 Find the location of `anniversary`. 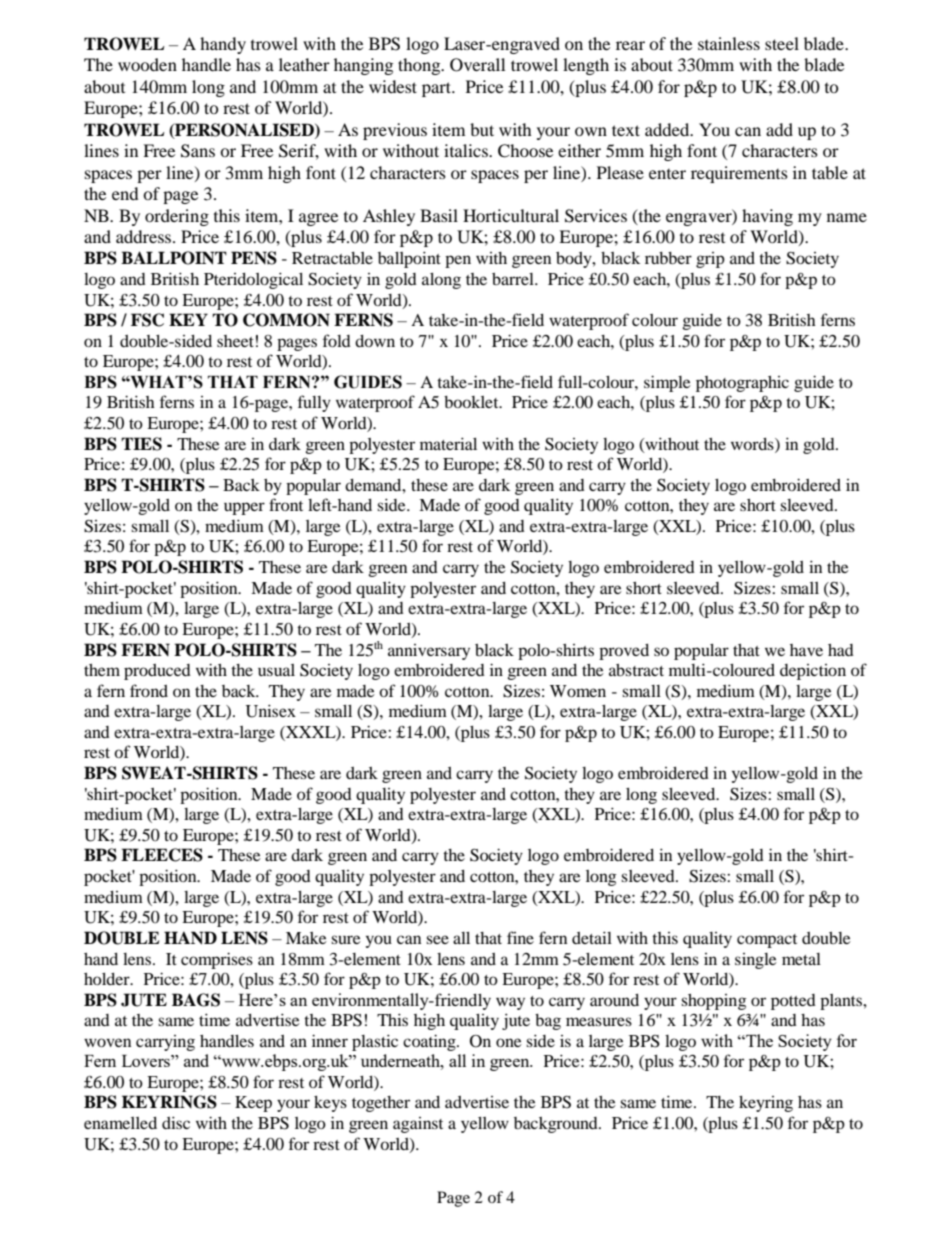

anniversary is located at coordinates (429, 652).
